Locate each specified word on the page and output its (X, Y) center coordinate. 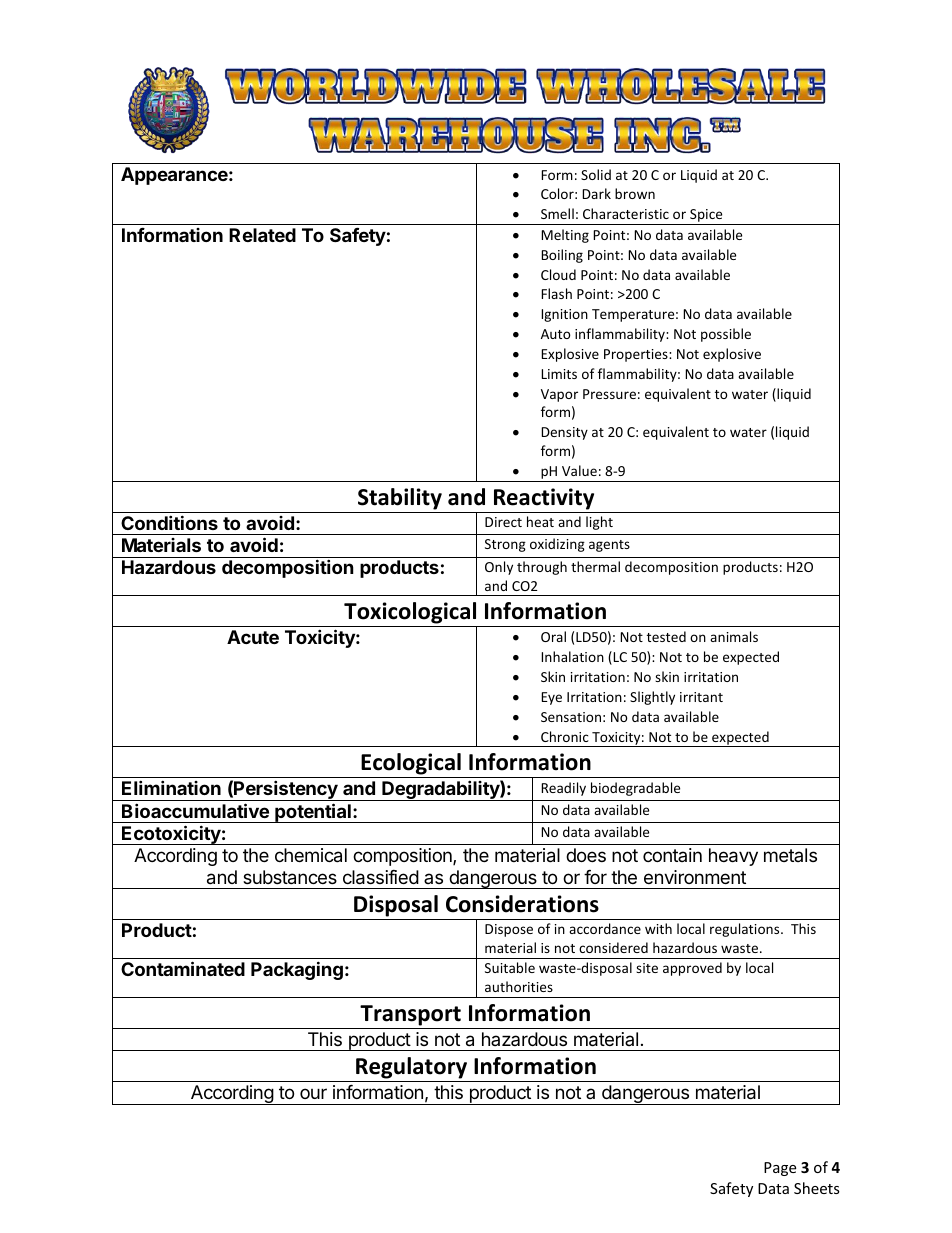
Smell (557, 213)
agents (609, 546)
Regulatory (412, 1069)
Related (262, 235)
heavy (733, 857)
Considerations (522, 904)
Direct (503, 522)
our (313, 1093)
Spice (706, 217)
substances (290, 877)
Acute (253, 637)
